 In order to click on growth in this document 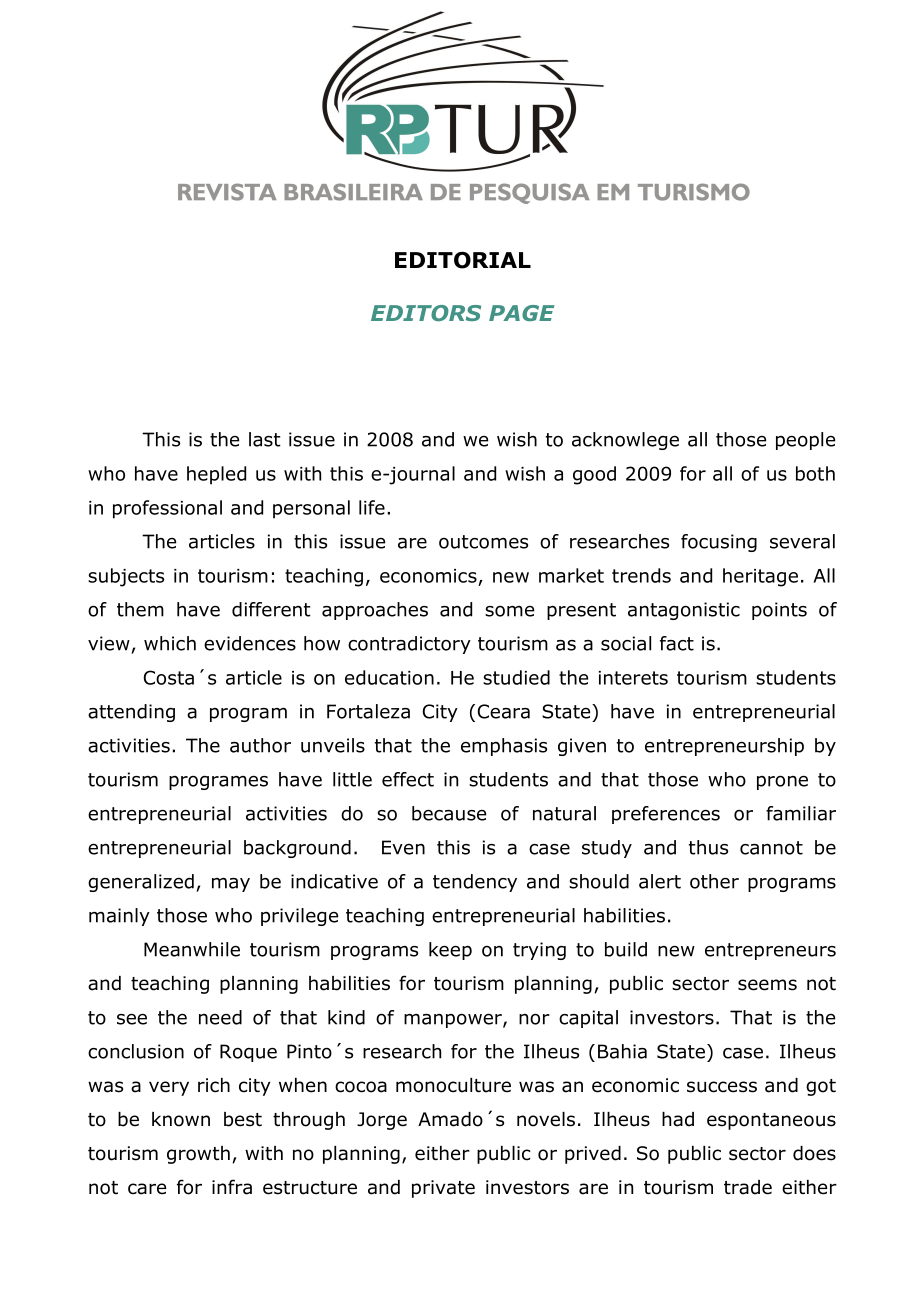, I will do `click(198, 1155)`.
